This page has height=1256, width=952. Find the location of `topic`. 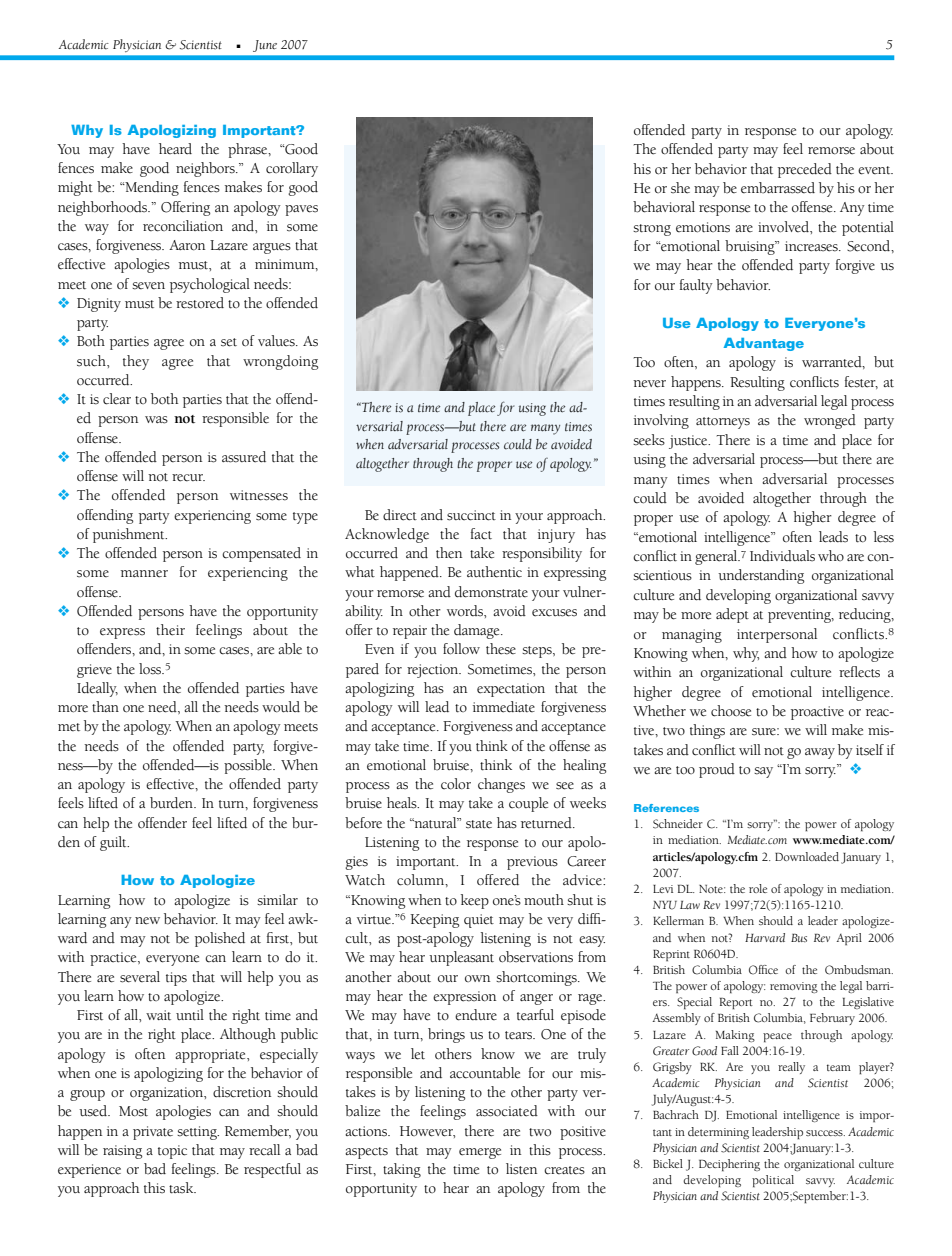

topic is located at coordinates (172, 1152).
